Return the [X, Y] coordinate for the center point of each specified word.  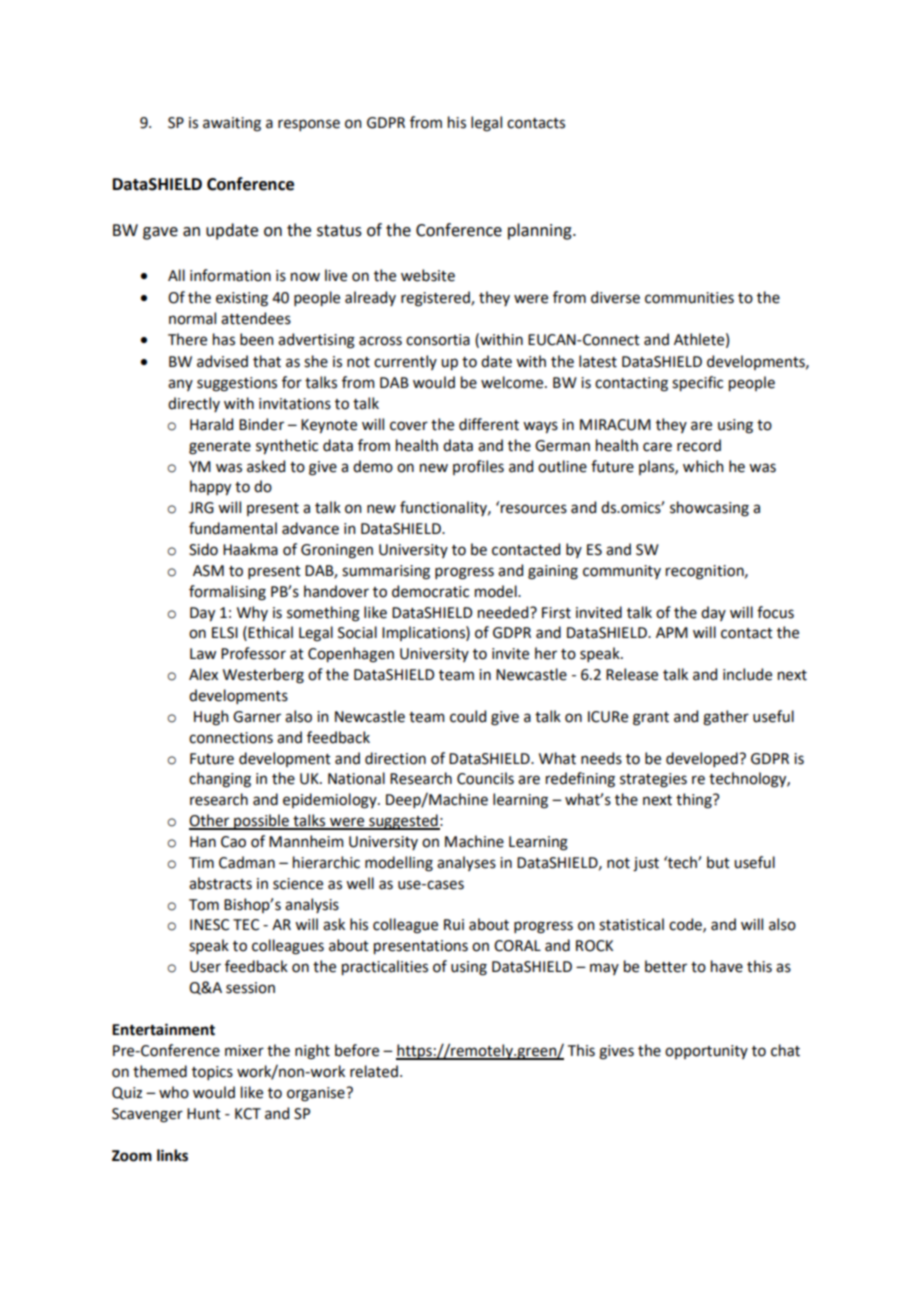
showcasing [709, 509]
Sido [203, 549]
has [224, 339]
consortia [438, 340]
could [468, 716]
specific [697, 383]
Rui [454, 925]
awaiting [232, 124]
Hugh [211, 718]
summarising [386, 572]
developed [703, 759]
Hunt [204, 1114]
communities [689, 298]
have [727, 966]
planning [541, 231]
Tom [204, 905]
